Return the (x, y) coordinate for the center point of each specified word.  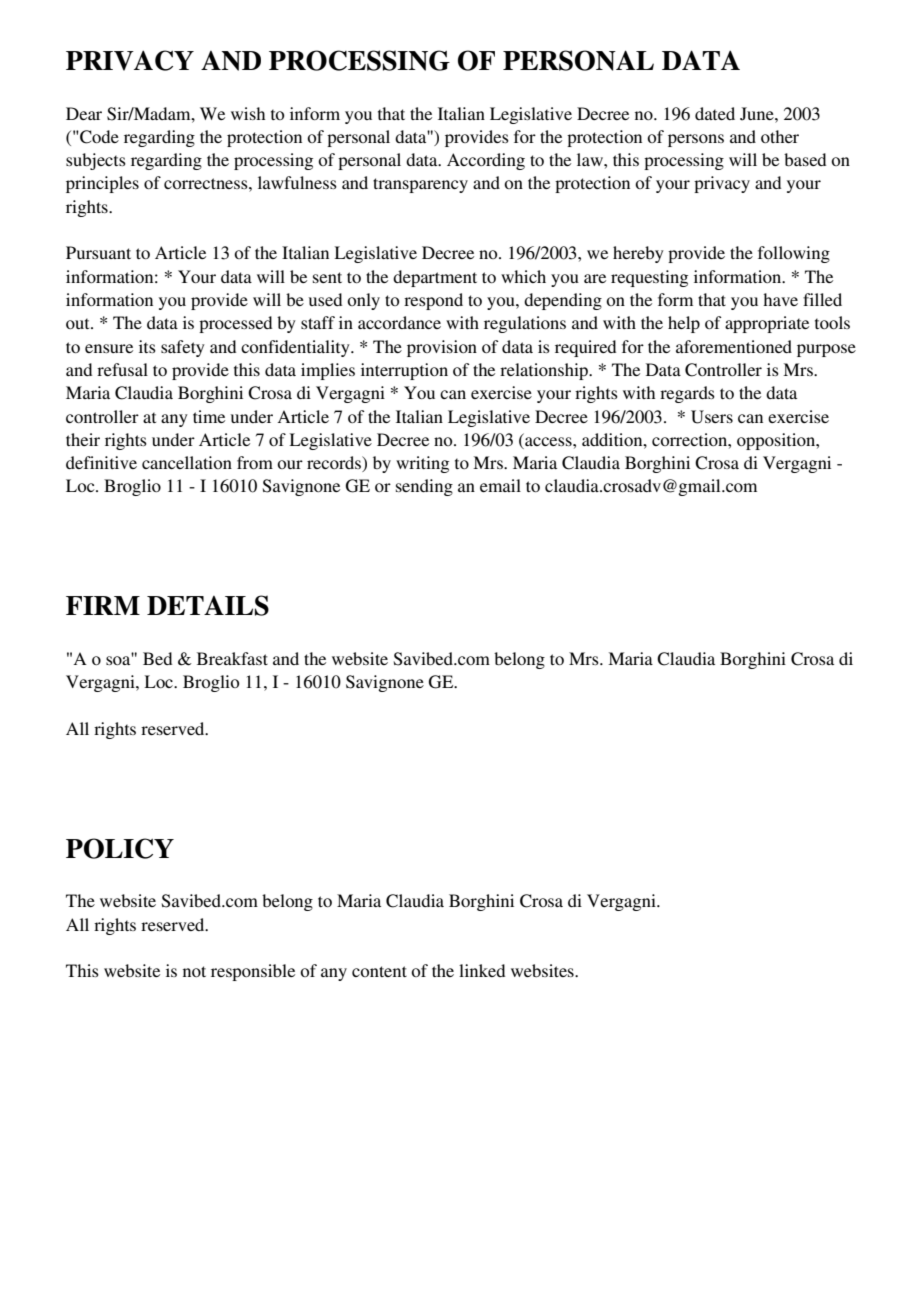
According (486, 161)
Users (712, 417)
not (194, 971)
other (780, 136)
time (209, 416)
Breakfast (232, 658)
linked (482, 970)
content (379, 971)
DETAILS (208, 605)
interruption (404, 371)
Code (98, 137)
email (500, 485)
